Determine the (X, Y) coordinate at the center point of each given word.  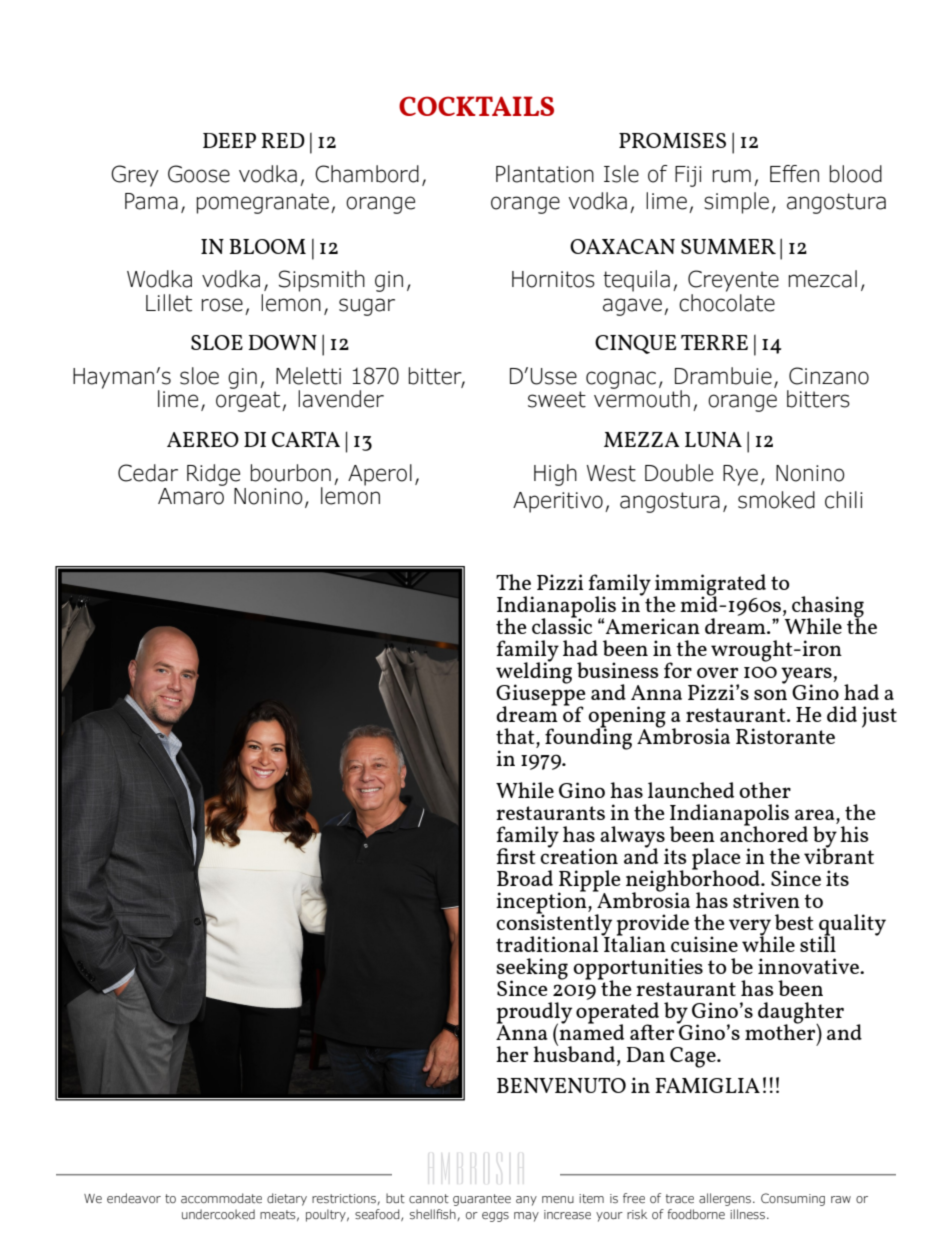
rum (732, 176)
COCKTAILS (476, 106)
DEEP (229, 140)
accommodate (221, 1198)
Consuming (793, 1199)
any (526, 1201)
